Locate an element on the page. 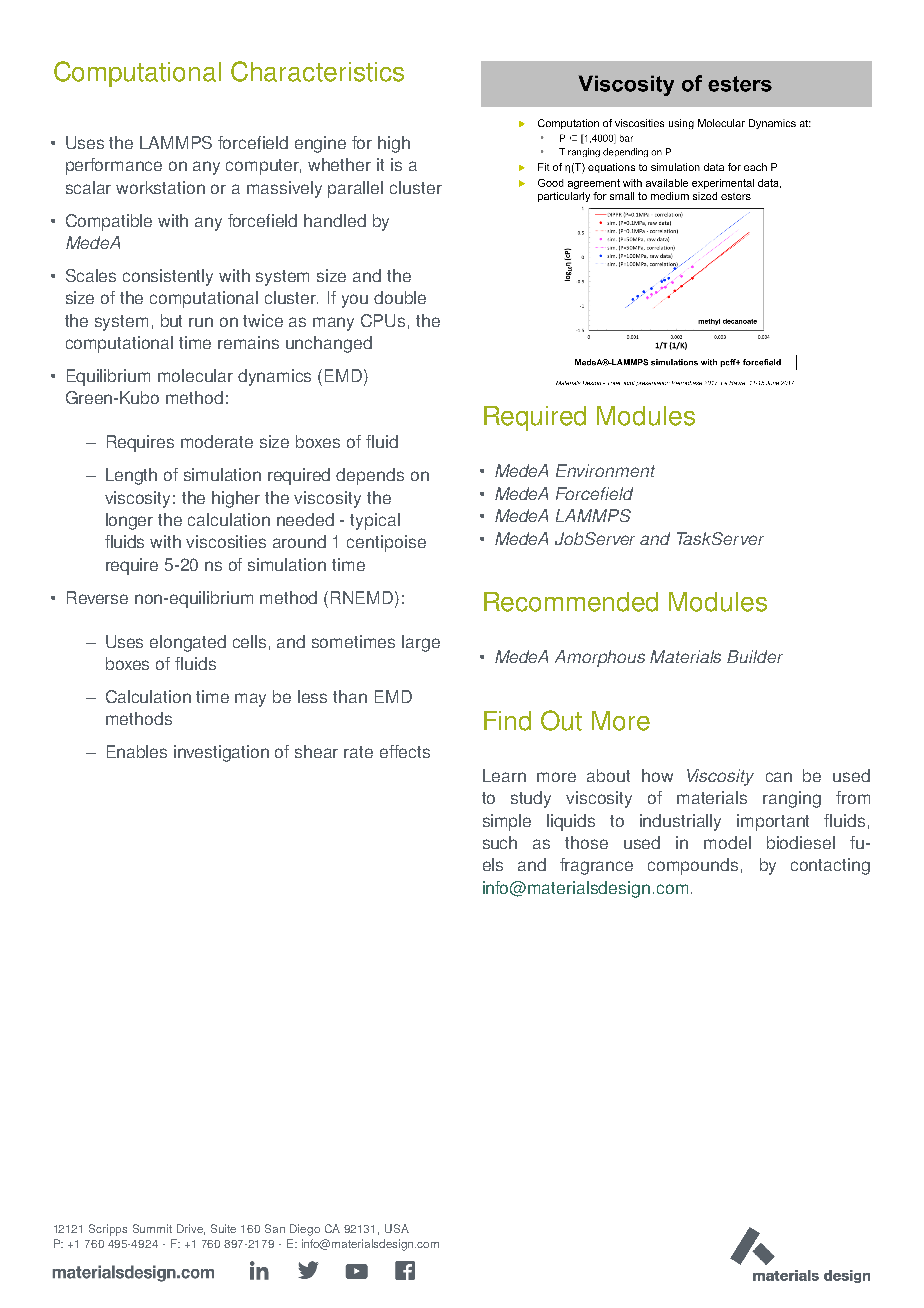 The image size is (924, 1308). parallel is located at coordinates (355, 189).
